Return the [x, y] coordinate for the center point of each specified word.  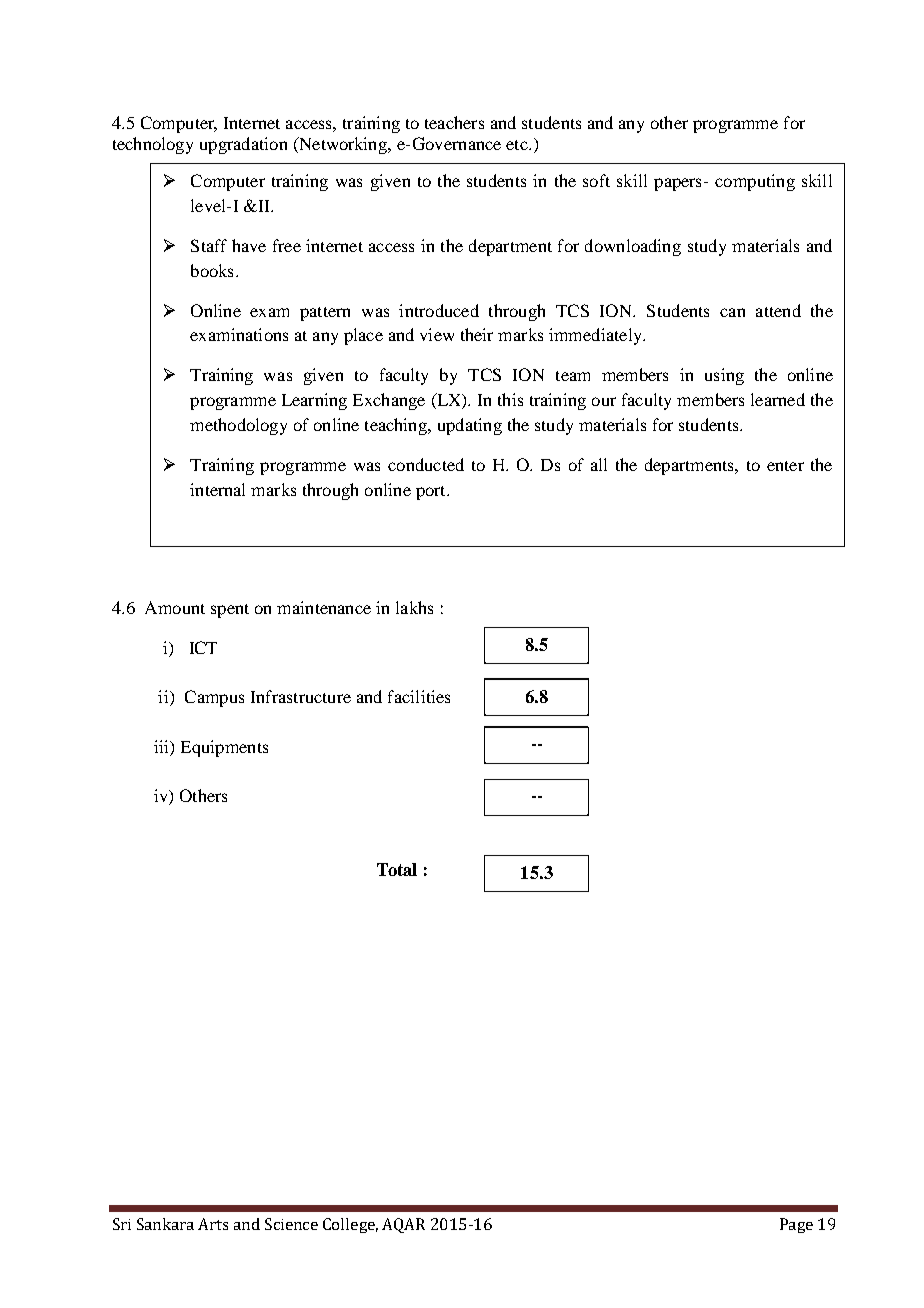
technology [153, 145]
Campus [214, 698]
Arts [213, 1224]
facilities [419, 696]
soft [596, 180]
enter [785, 466]
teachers [454, 122]
